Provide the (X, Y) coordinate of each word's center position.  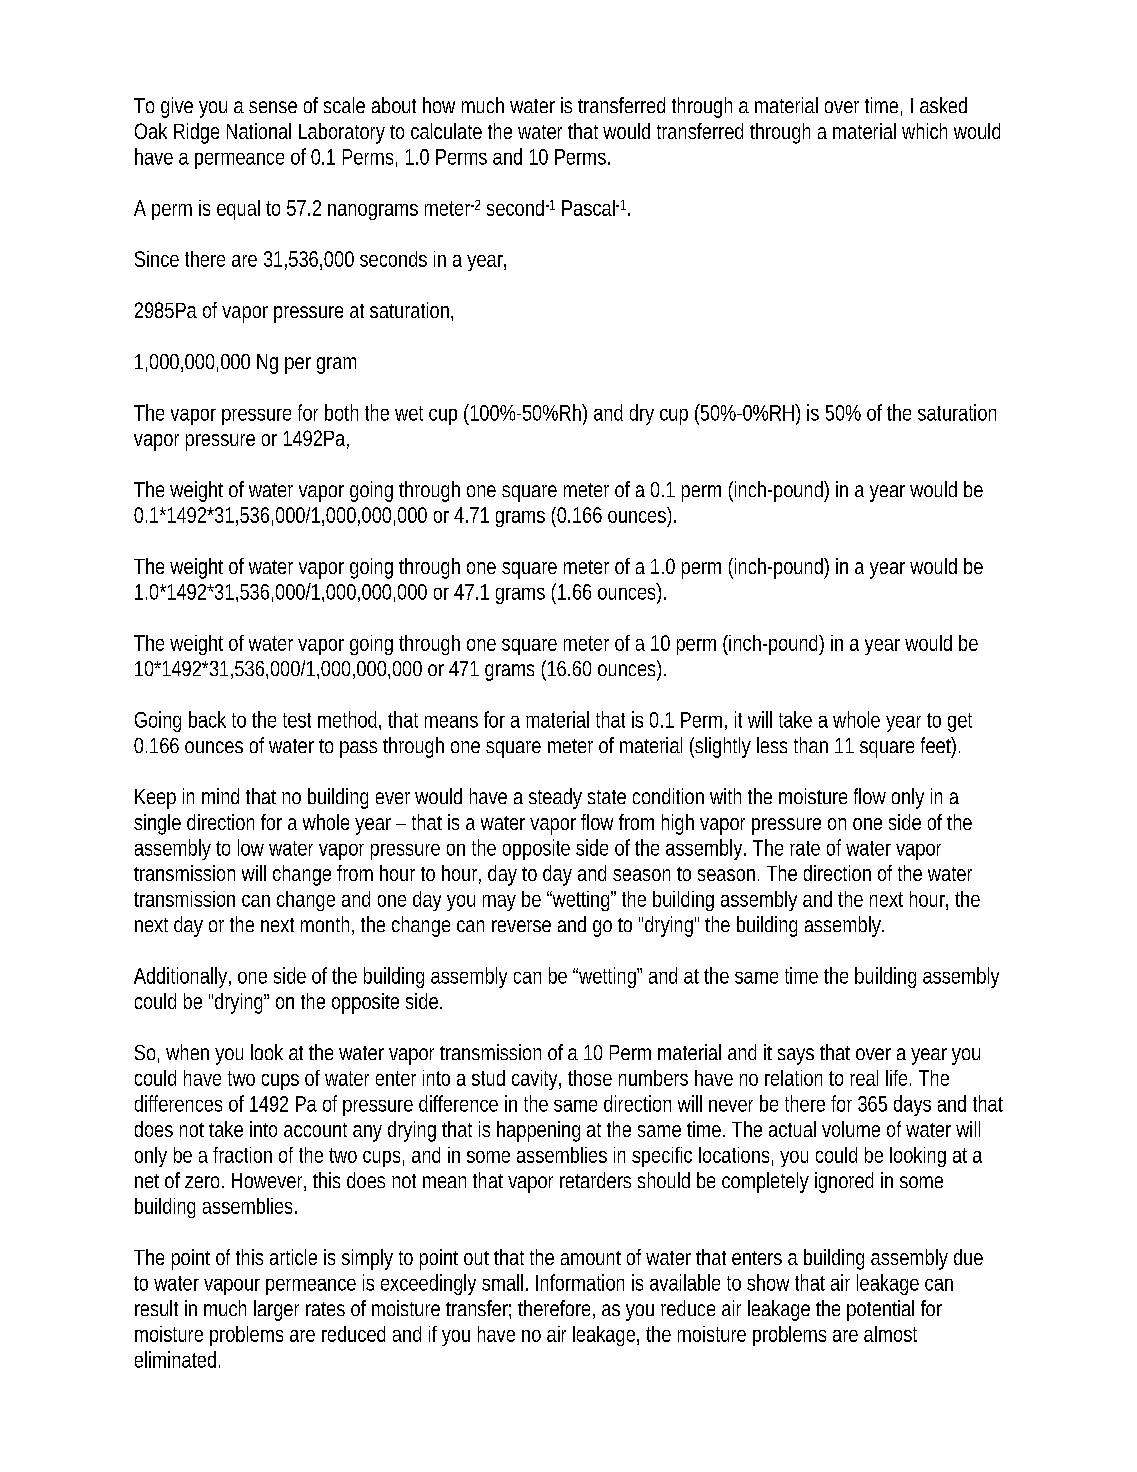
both (341, 412)
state (607, 797)
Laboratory (342, 133)
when (187, 1052)
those (590, 1078)
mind (220, 796)
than (811, 745)
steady (555, 798)
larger (276, 1310)
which (924, 131)
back (207, 719)
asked (943, 105)
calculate (446, 131)
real (864, 1078)
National (259, 131)
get (960, 722)
